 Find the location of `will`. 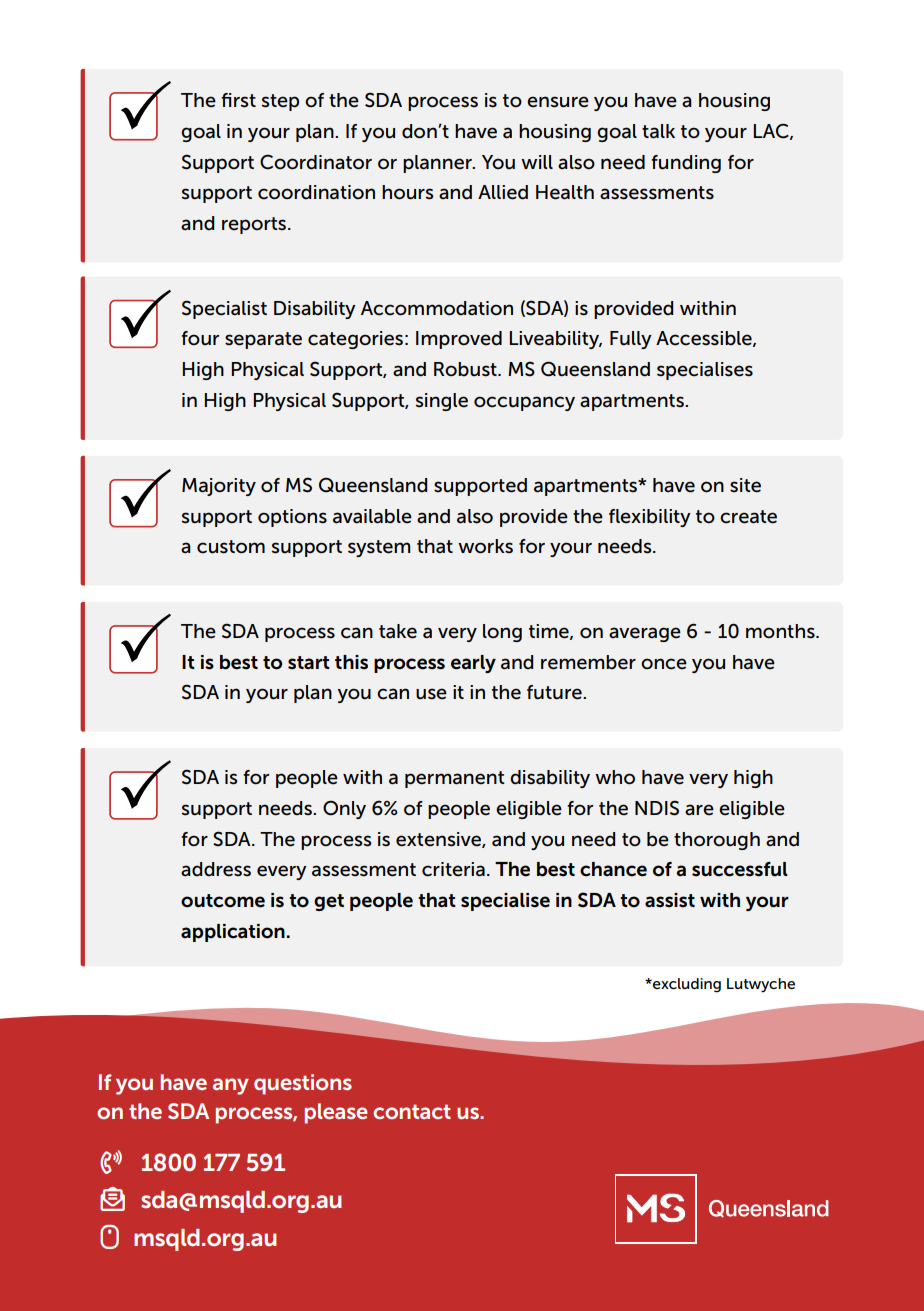

will is located at coordinates (537, 162).
